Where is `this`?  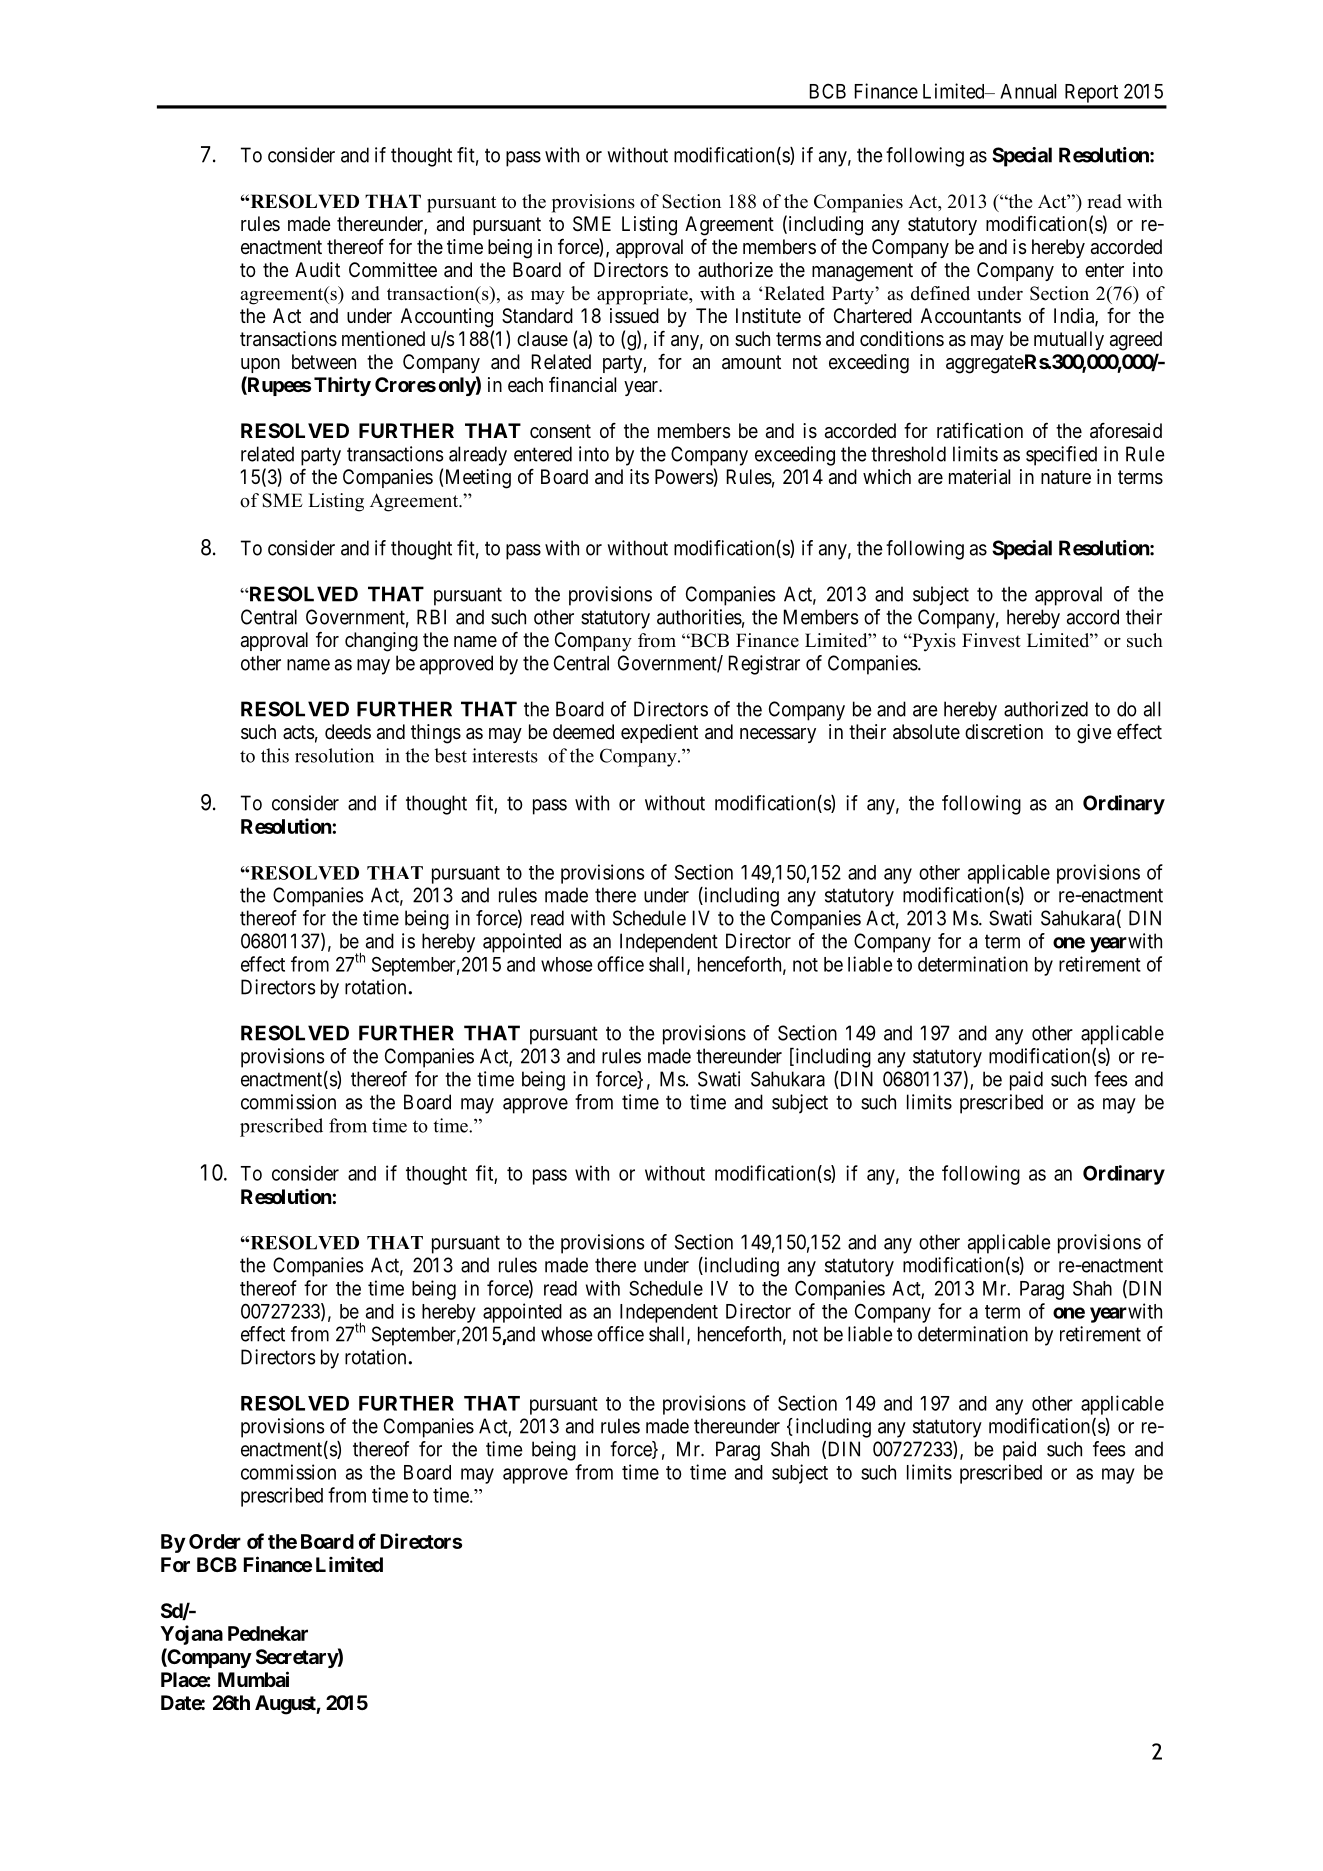
this is located at coordinates (275, 755).
